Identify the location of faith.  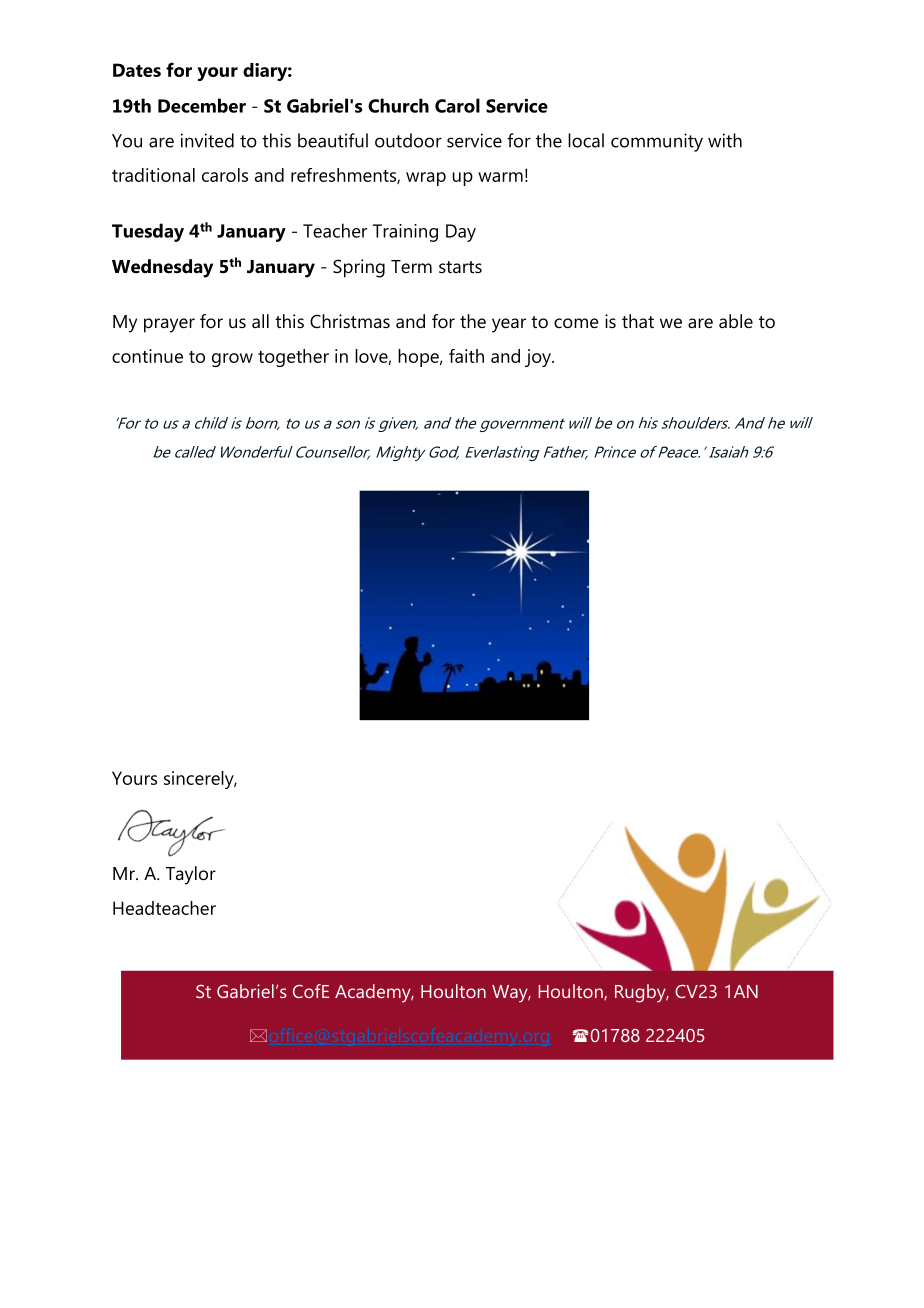
(466, 356).
